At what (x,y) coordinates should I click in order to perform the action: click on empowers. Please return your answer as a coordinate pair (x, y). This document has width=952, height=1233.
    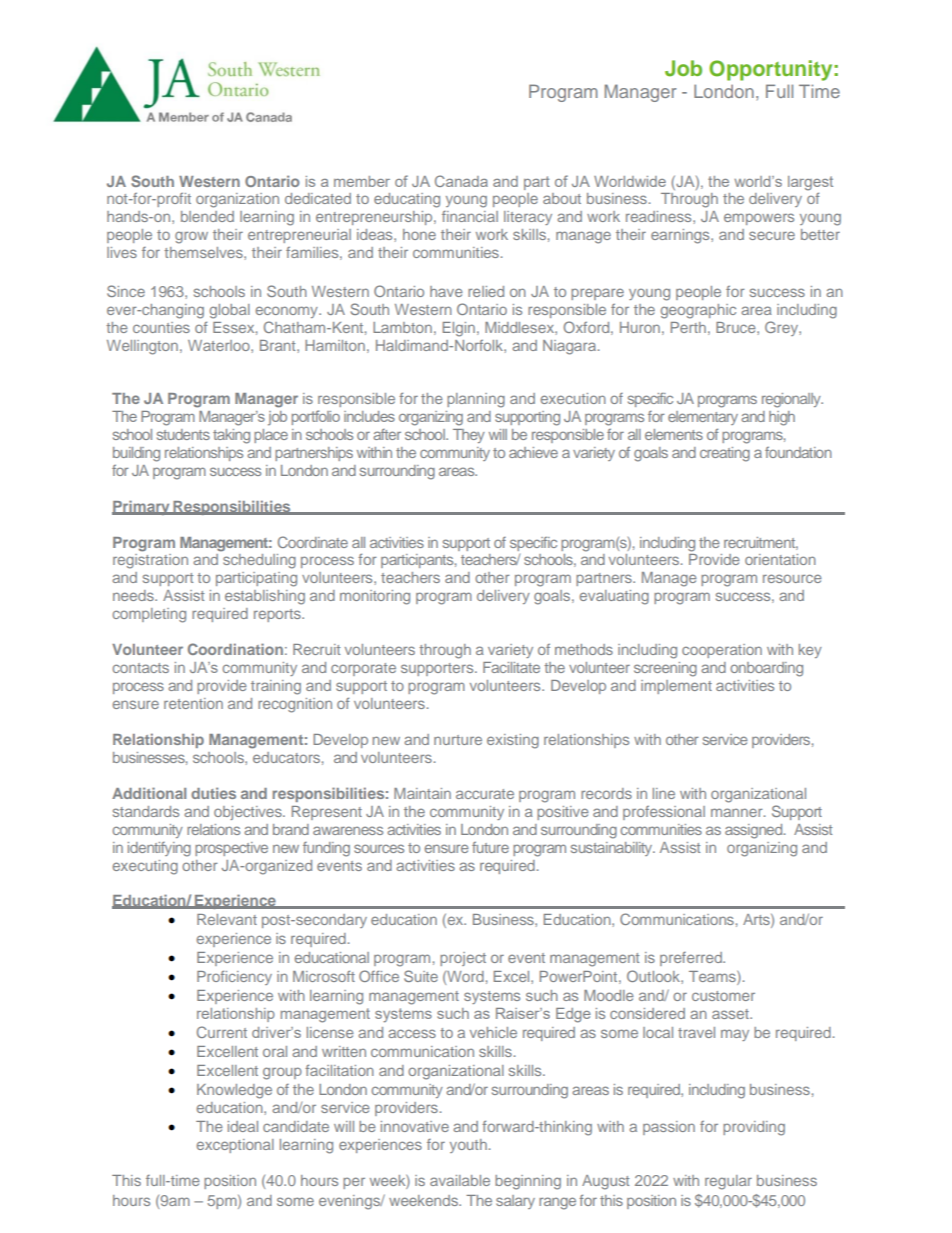
    Looking at the image, I should click on (759, 219).
